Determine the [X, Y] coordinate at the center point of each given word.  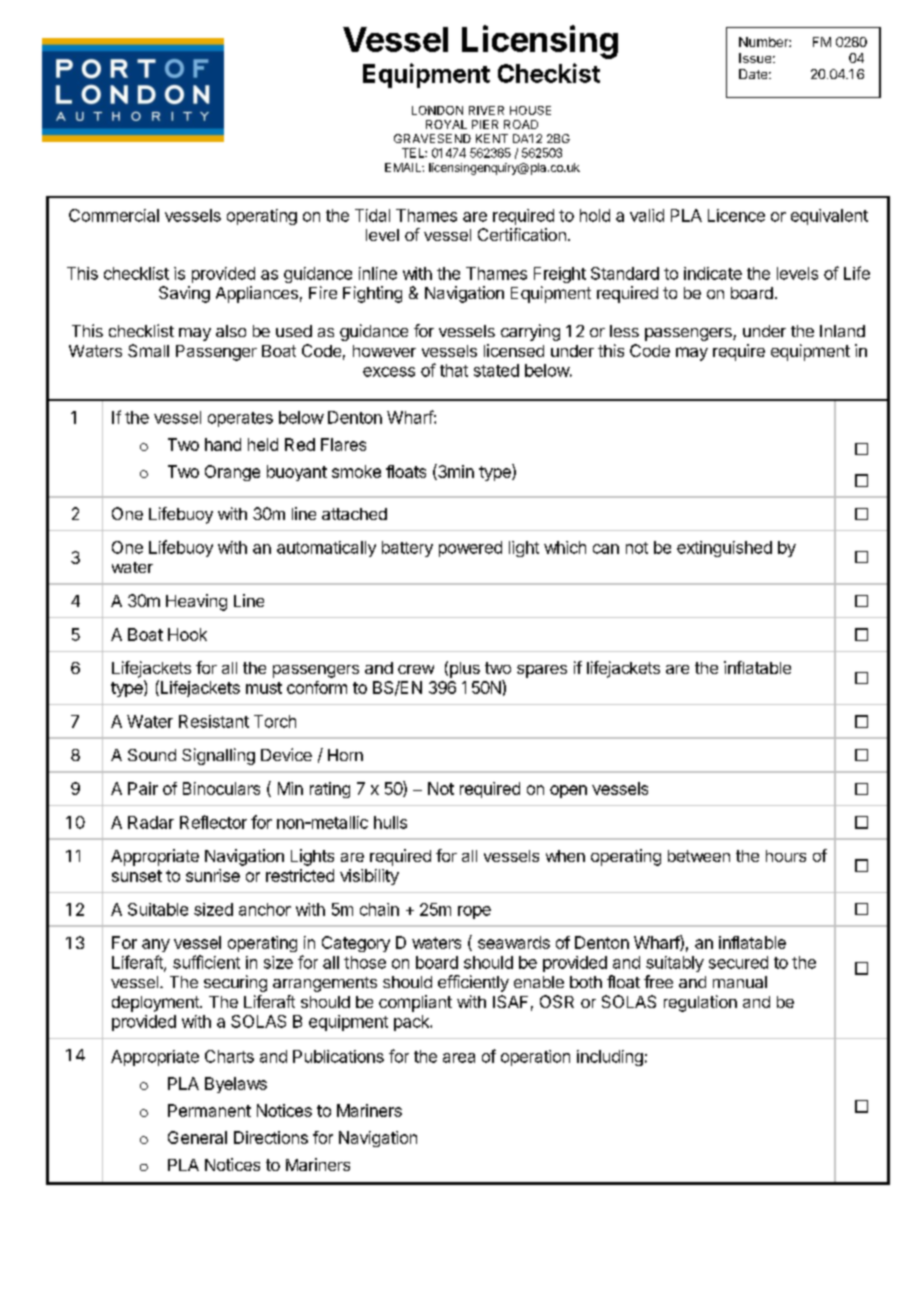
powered [470, 549]
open [568, 791]
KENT [492, 138]
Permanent [209, 1110]
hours [786, 856]
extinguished [724, 549]
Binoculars [221, 788]
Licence [736, 215]
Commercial [114, 215]
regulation [700, 1003]
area [459, 1058]
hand [223, 444]
